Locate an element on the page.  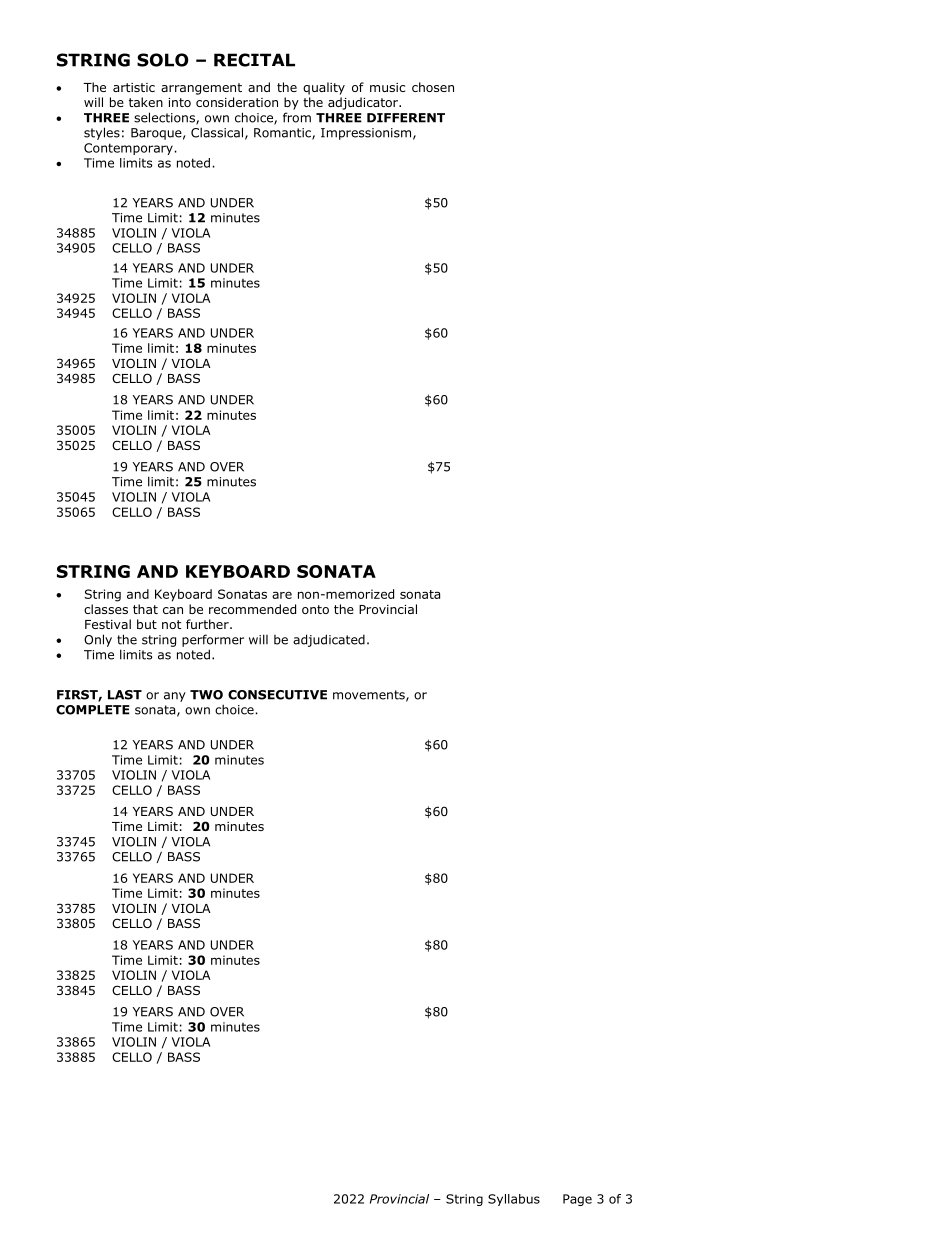
that is located at coordinates (145, 609).
